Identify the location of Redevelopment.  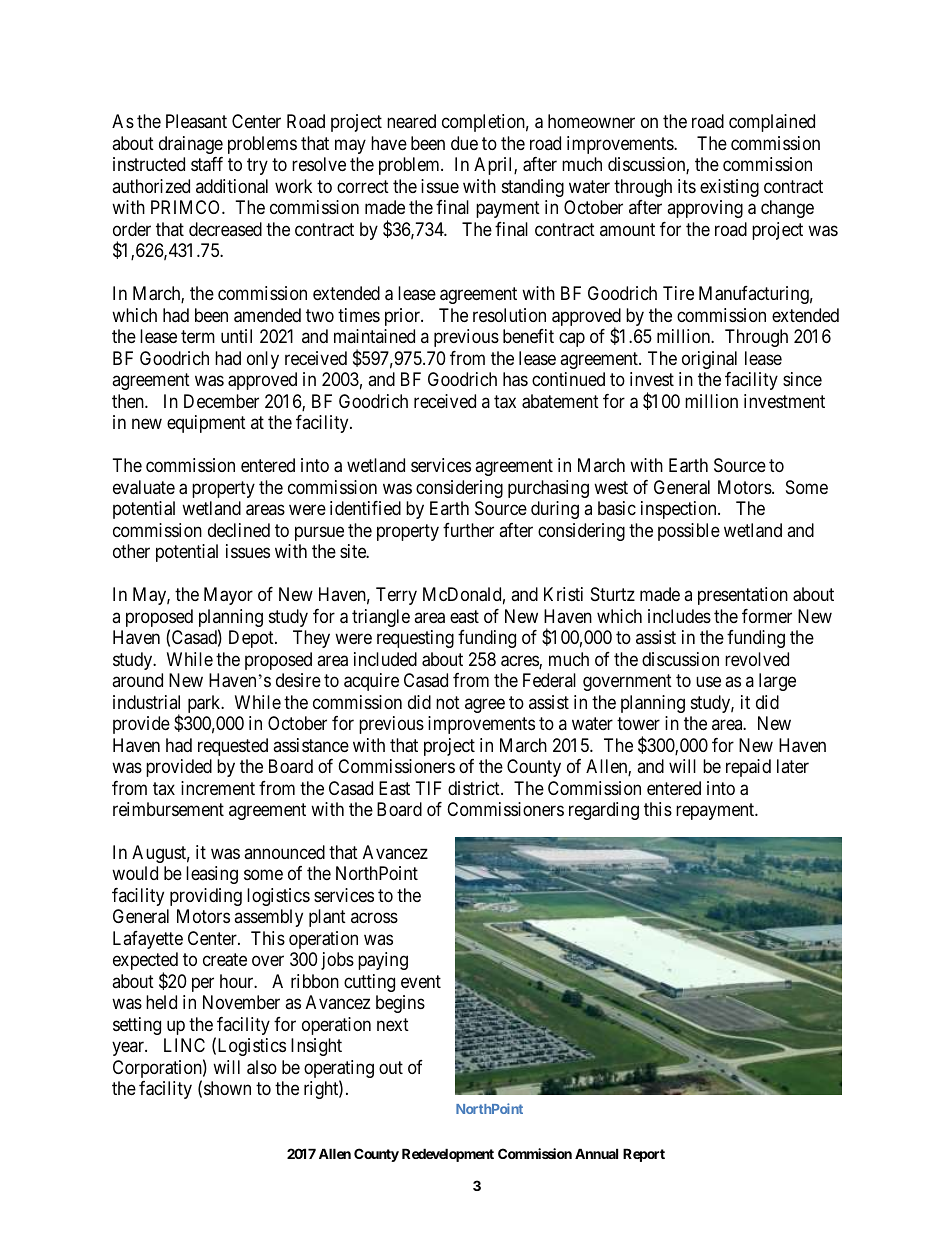
(448, 1155).
